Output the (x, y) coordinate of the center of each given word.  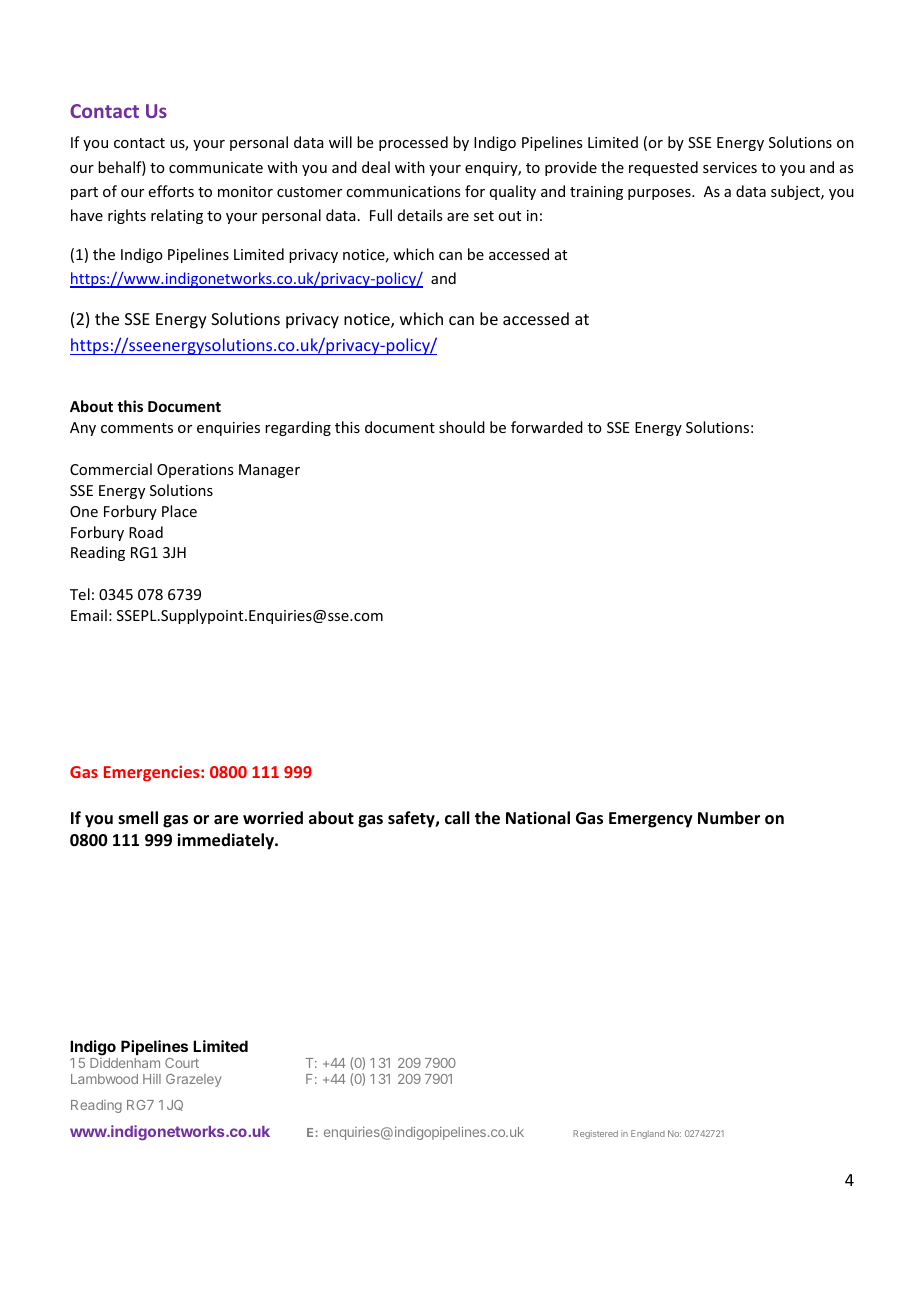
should (462, 427)
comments (137, 428)
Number (729, 818)
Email (89, 615)
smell (138, 818)
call (457, 817)
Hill (152, 1079)
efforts (171, 191)
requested (663, 168)
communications (403, 191)
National (538, 817)
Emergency (651, 820)
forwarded (547, 427)
